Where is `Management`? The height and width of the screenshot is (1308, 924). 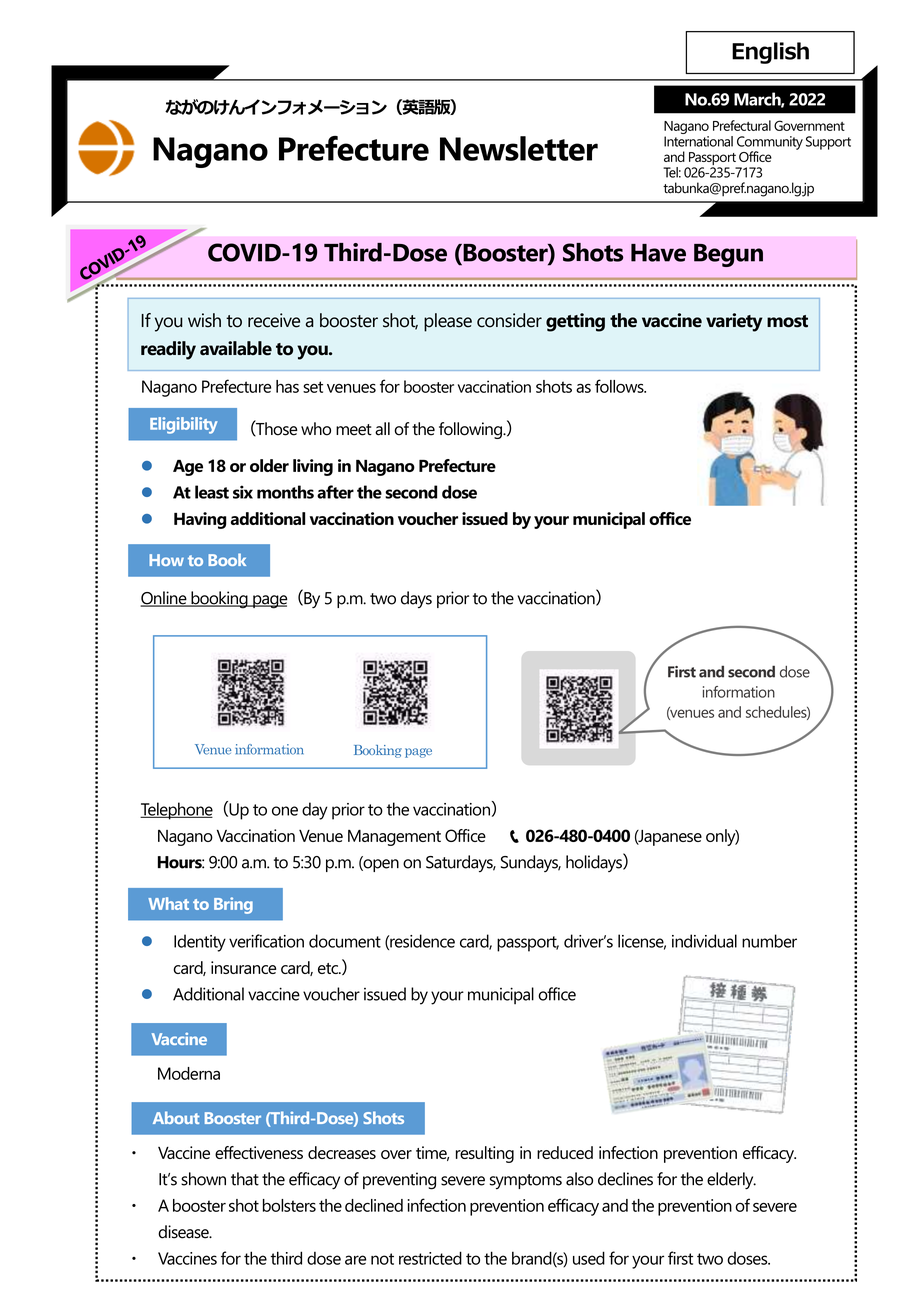 Management is located at coordinates (394, 838).
